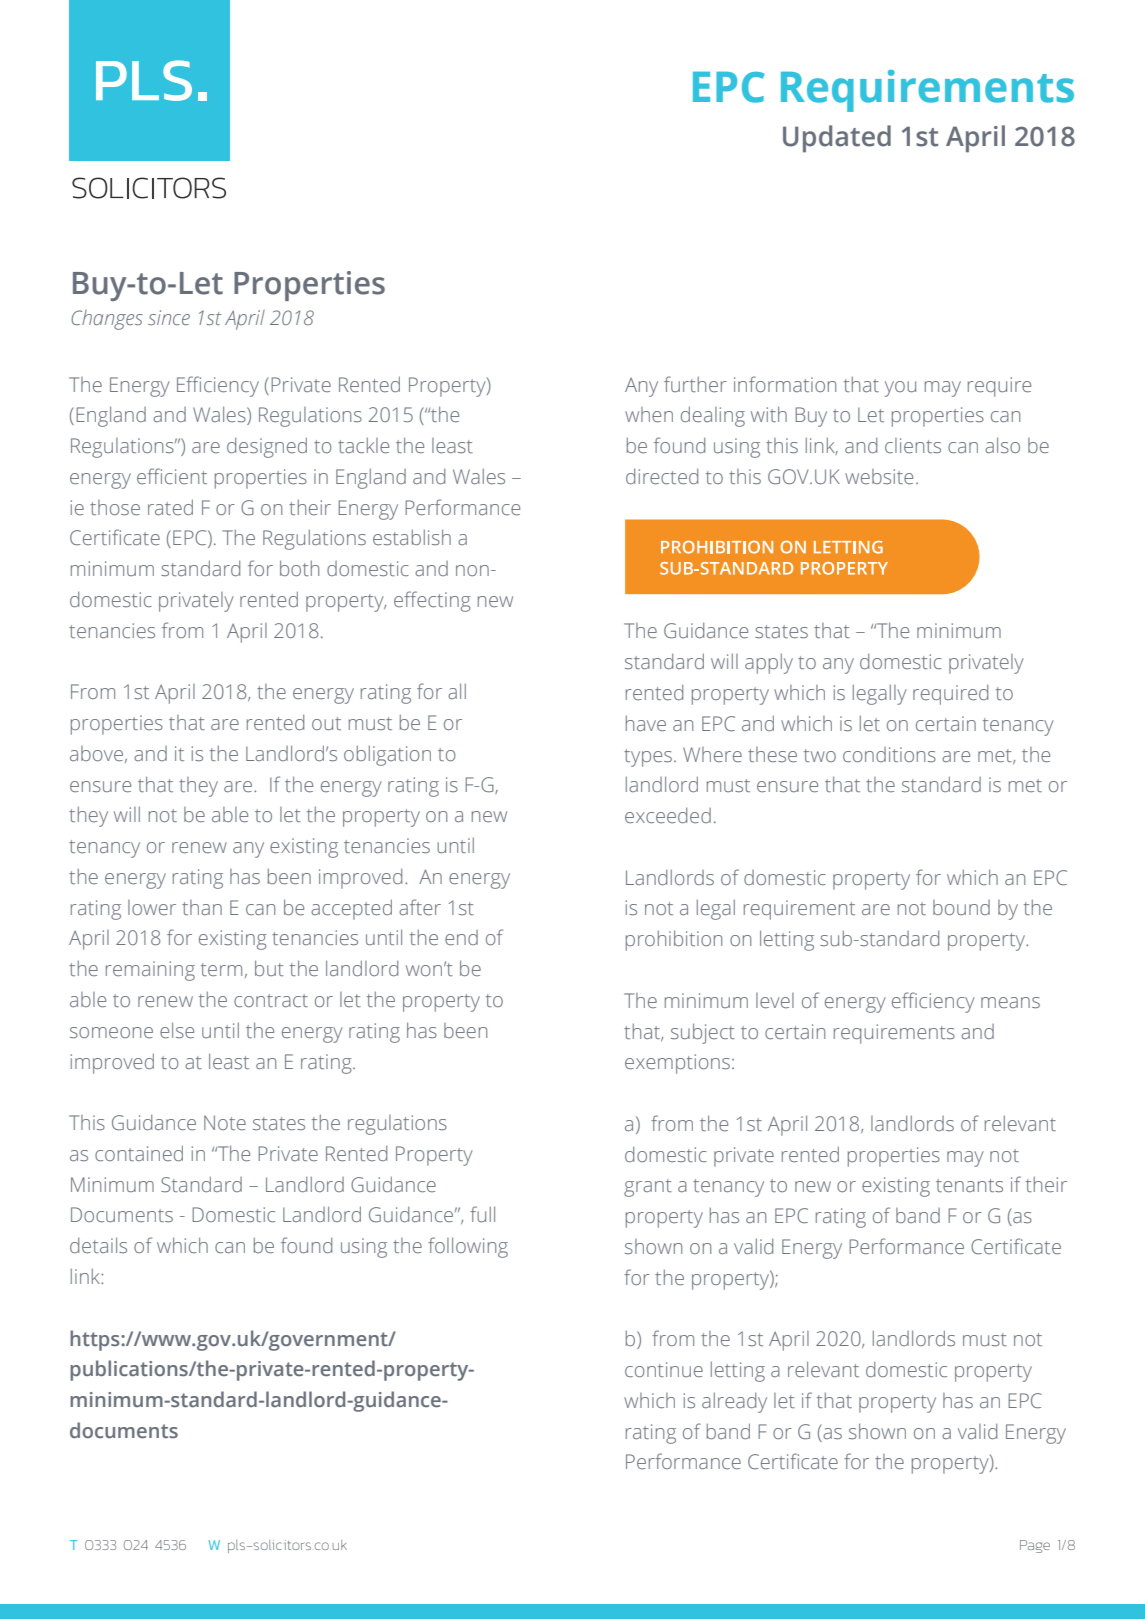 The image size is (1145, 1619). What do you see at coordinates (648, 1188) in the screenshot?
I see `grant` at bounding box center [648, 1188].
